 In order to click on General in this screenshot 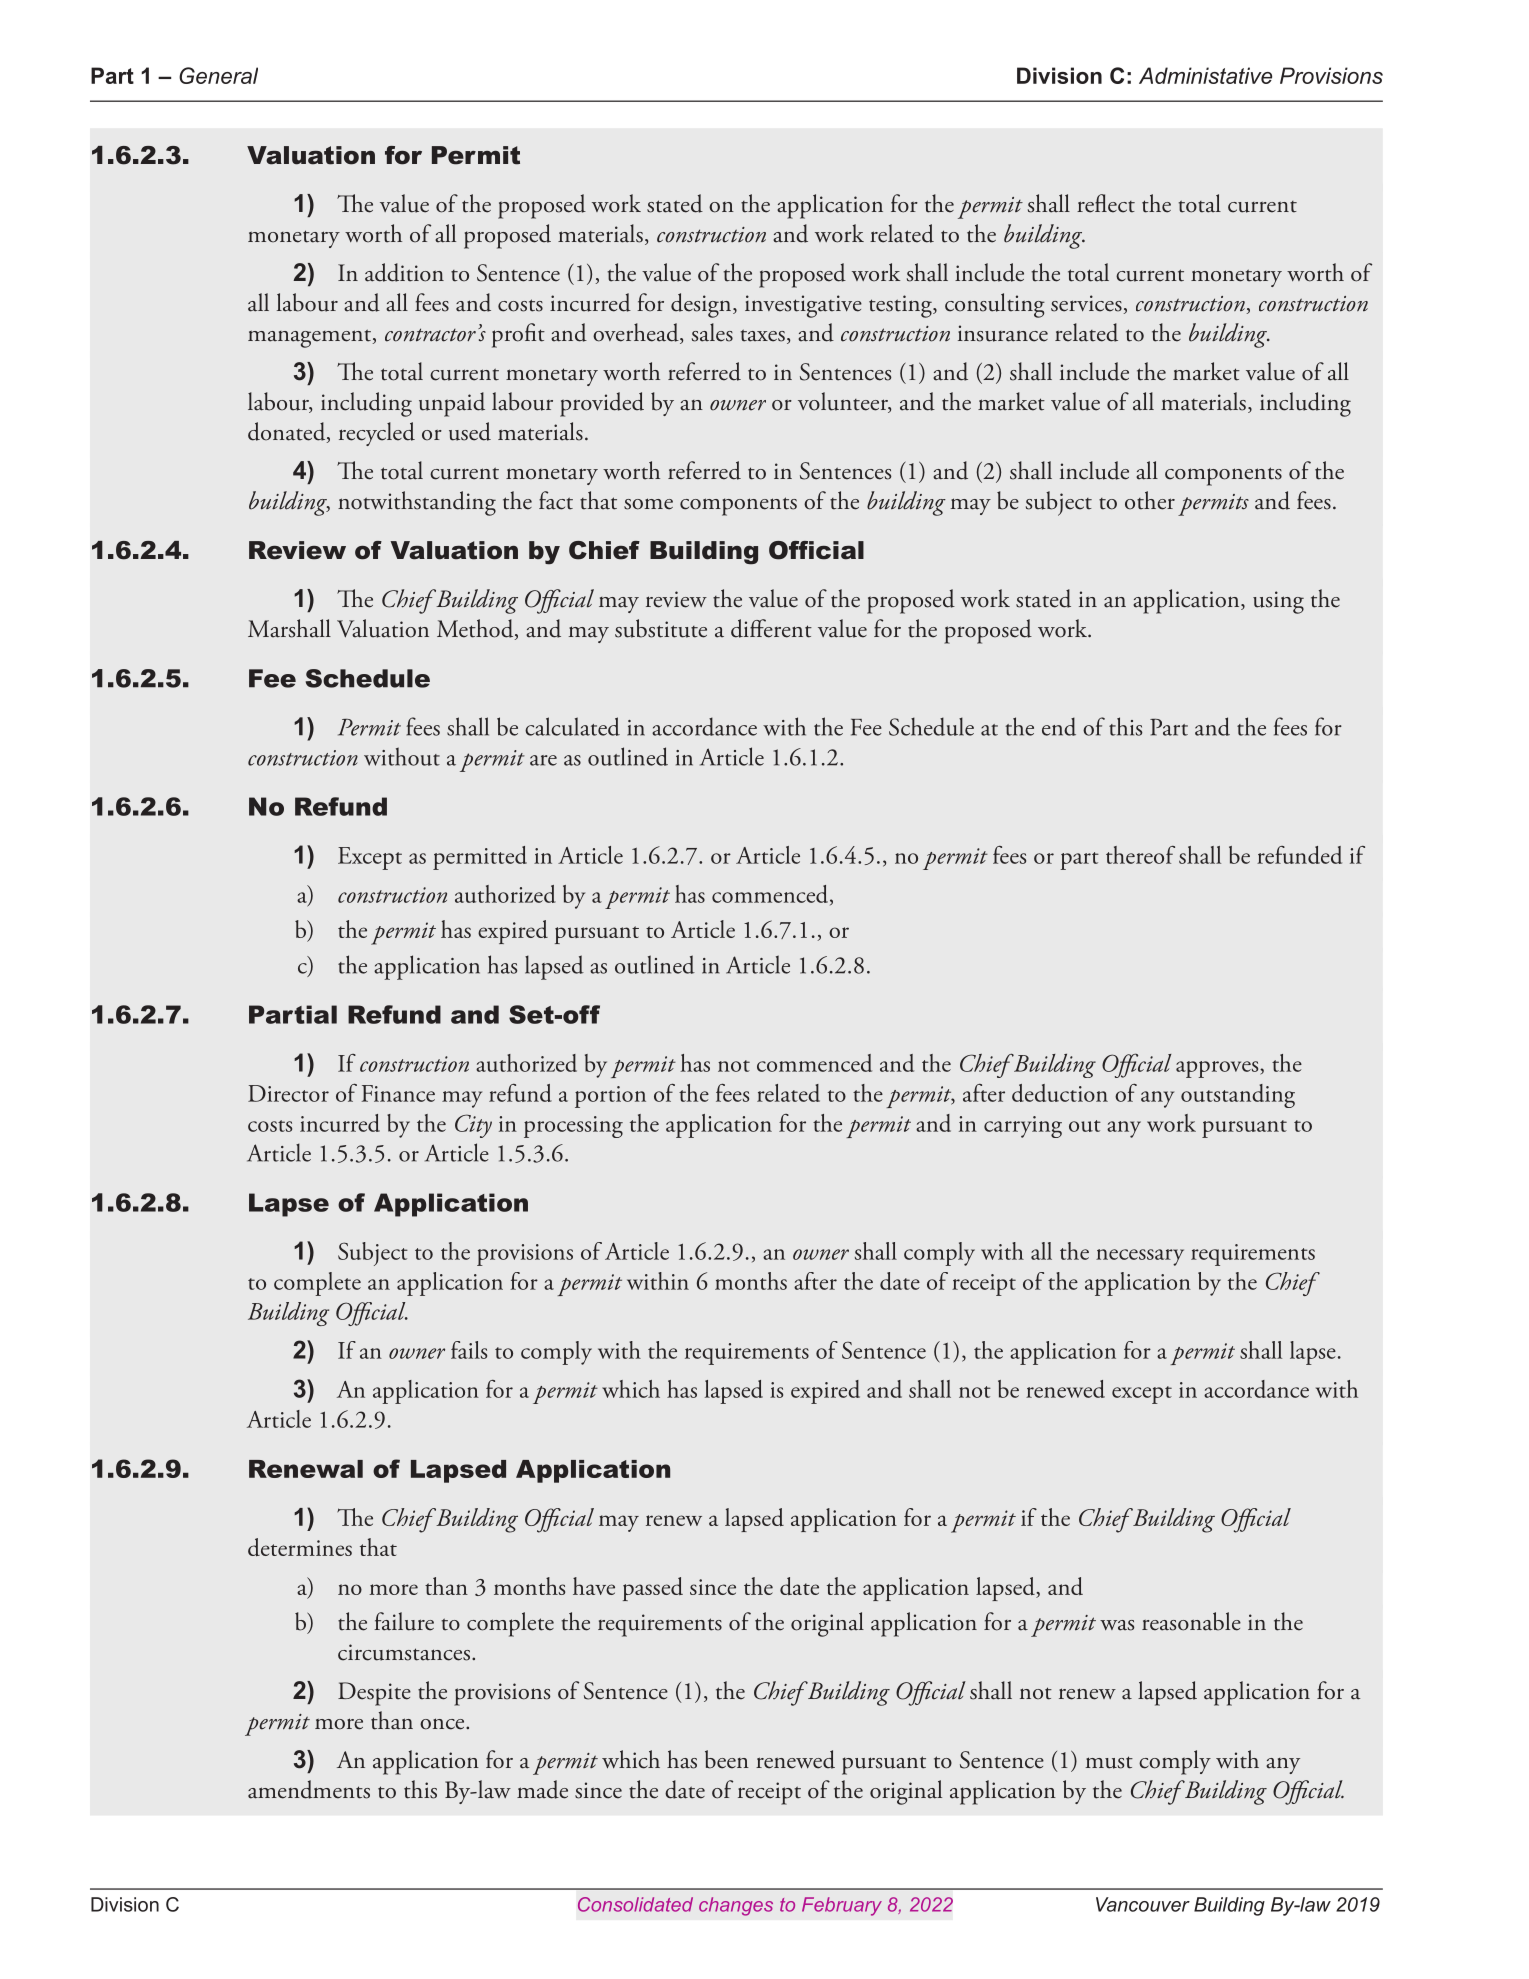, I will do `click(218, 75)`.
